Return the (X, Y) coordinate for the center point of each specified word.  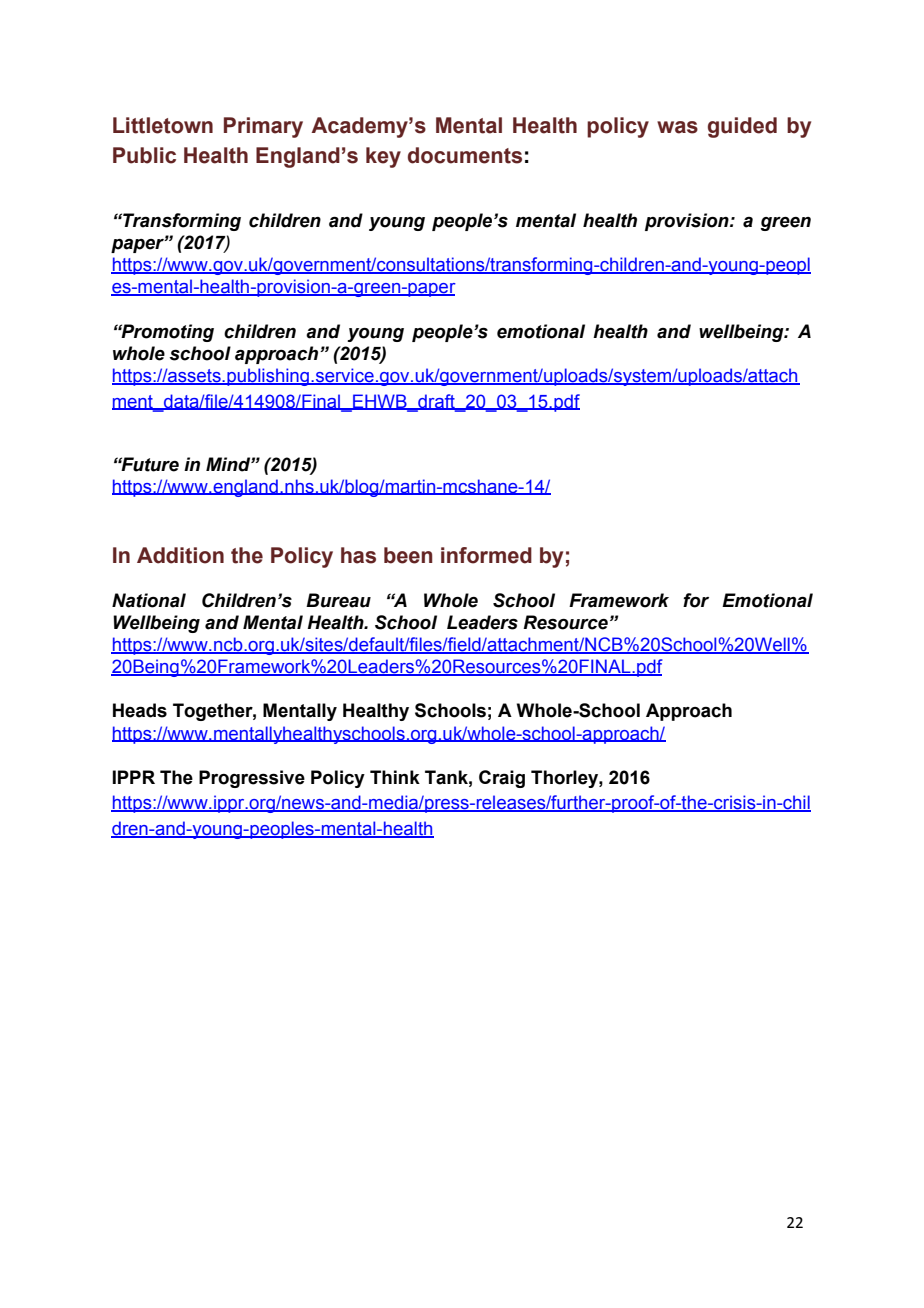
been (408, 555)
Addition (180, 555)
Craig (502, 779)
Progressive (252, 779)
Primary (263, 127)
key (383, 157)
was (677, 127)
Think (395, 777)
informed (486, 555)
